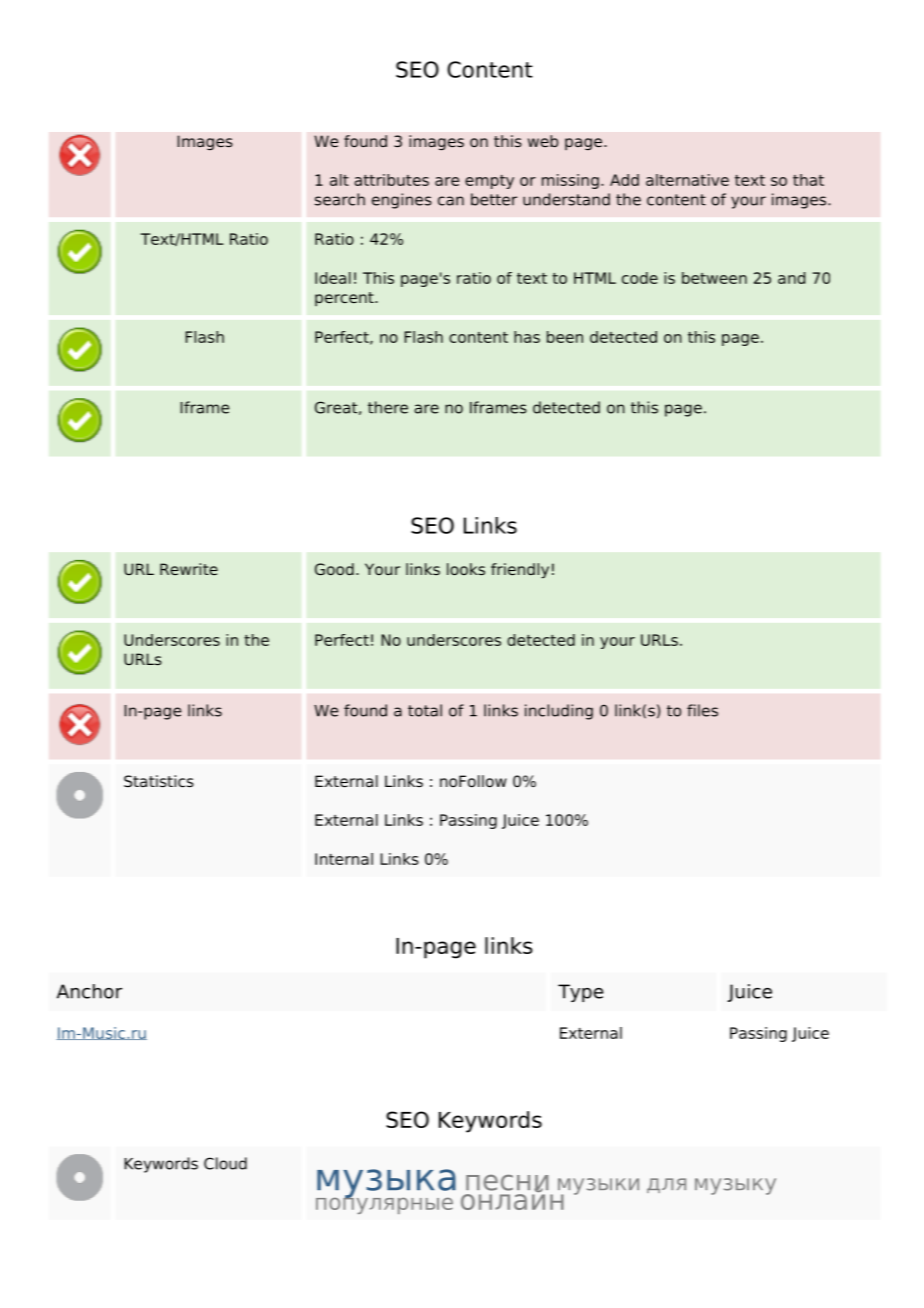  I want to click on search, so click(340, 199).
